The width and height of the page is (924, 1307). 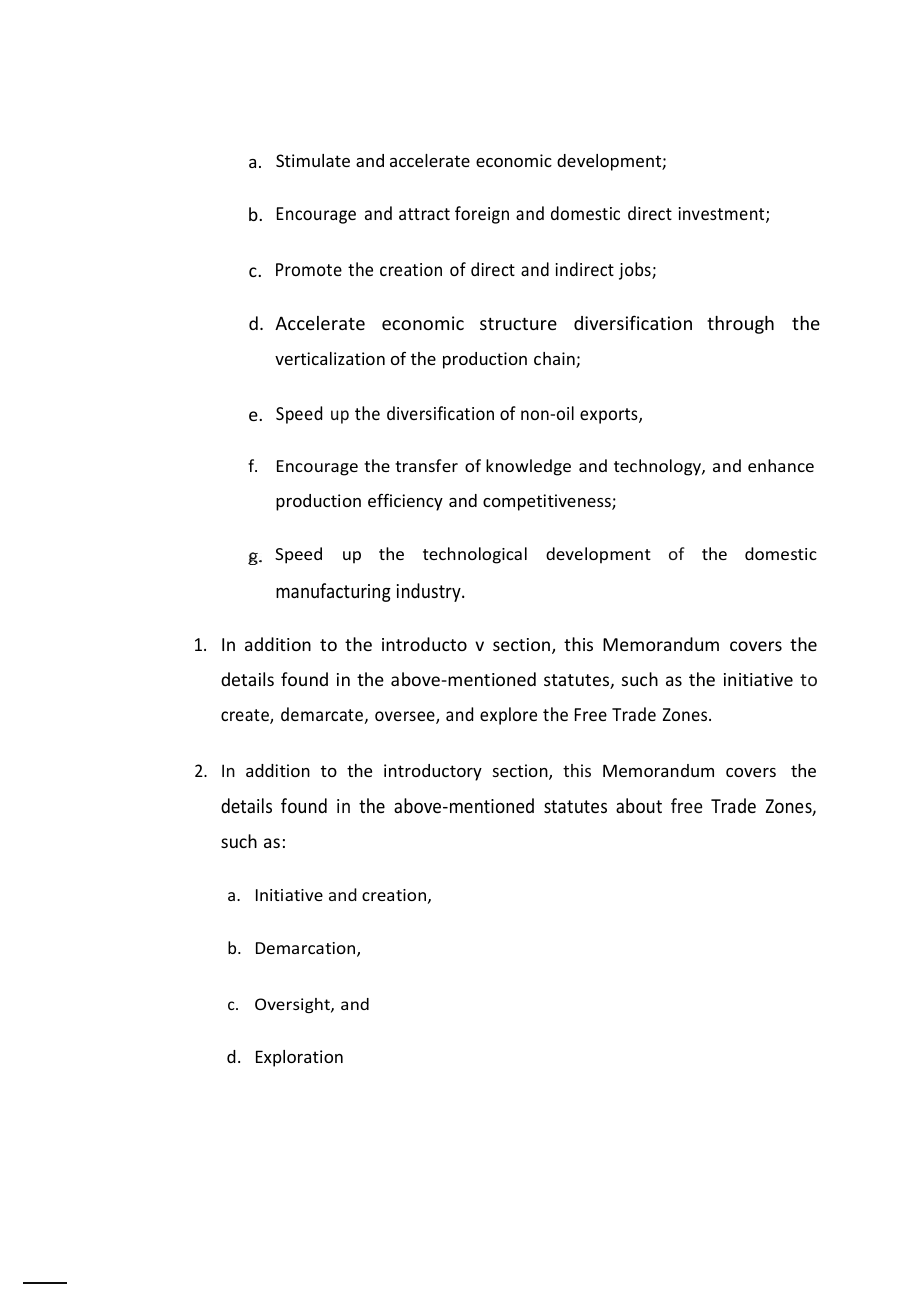 I want to click on foreign, so click(x=482, y=215).
